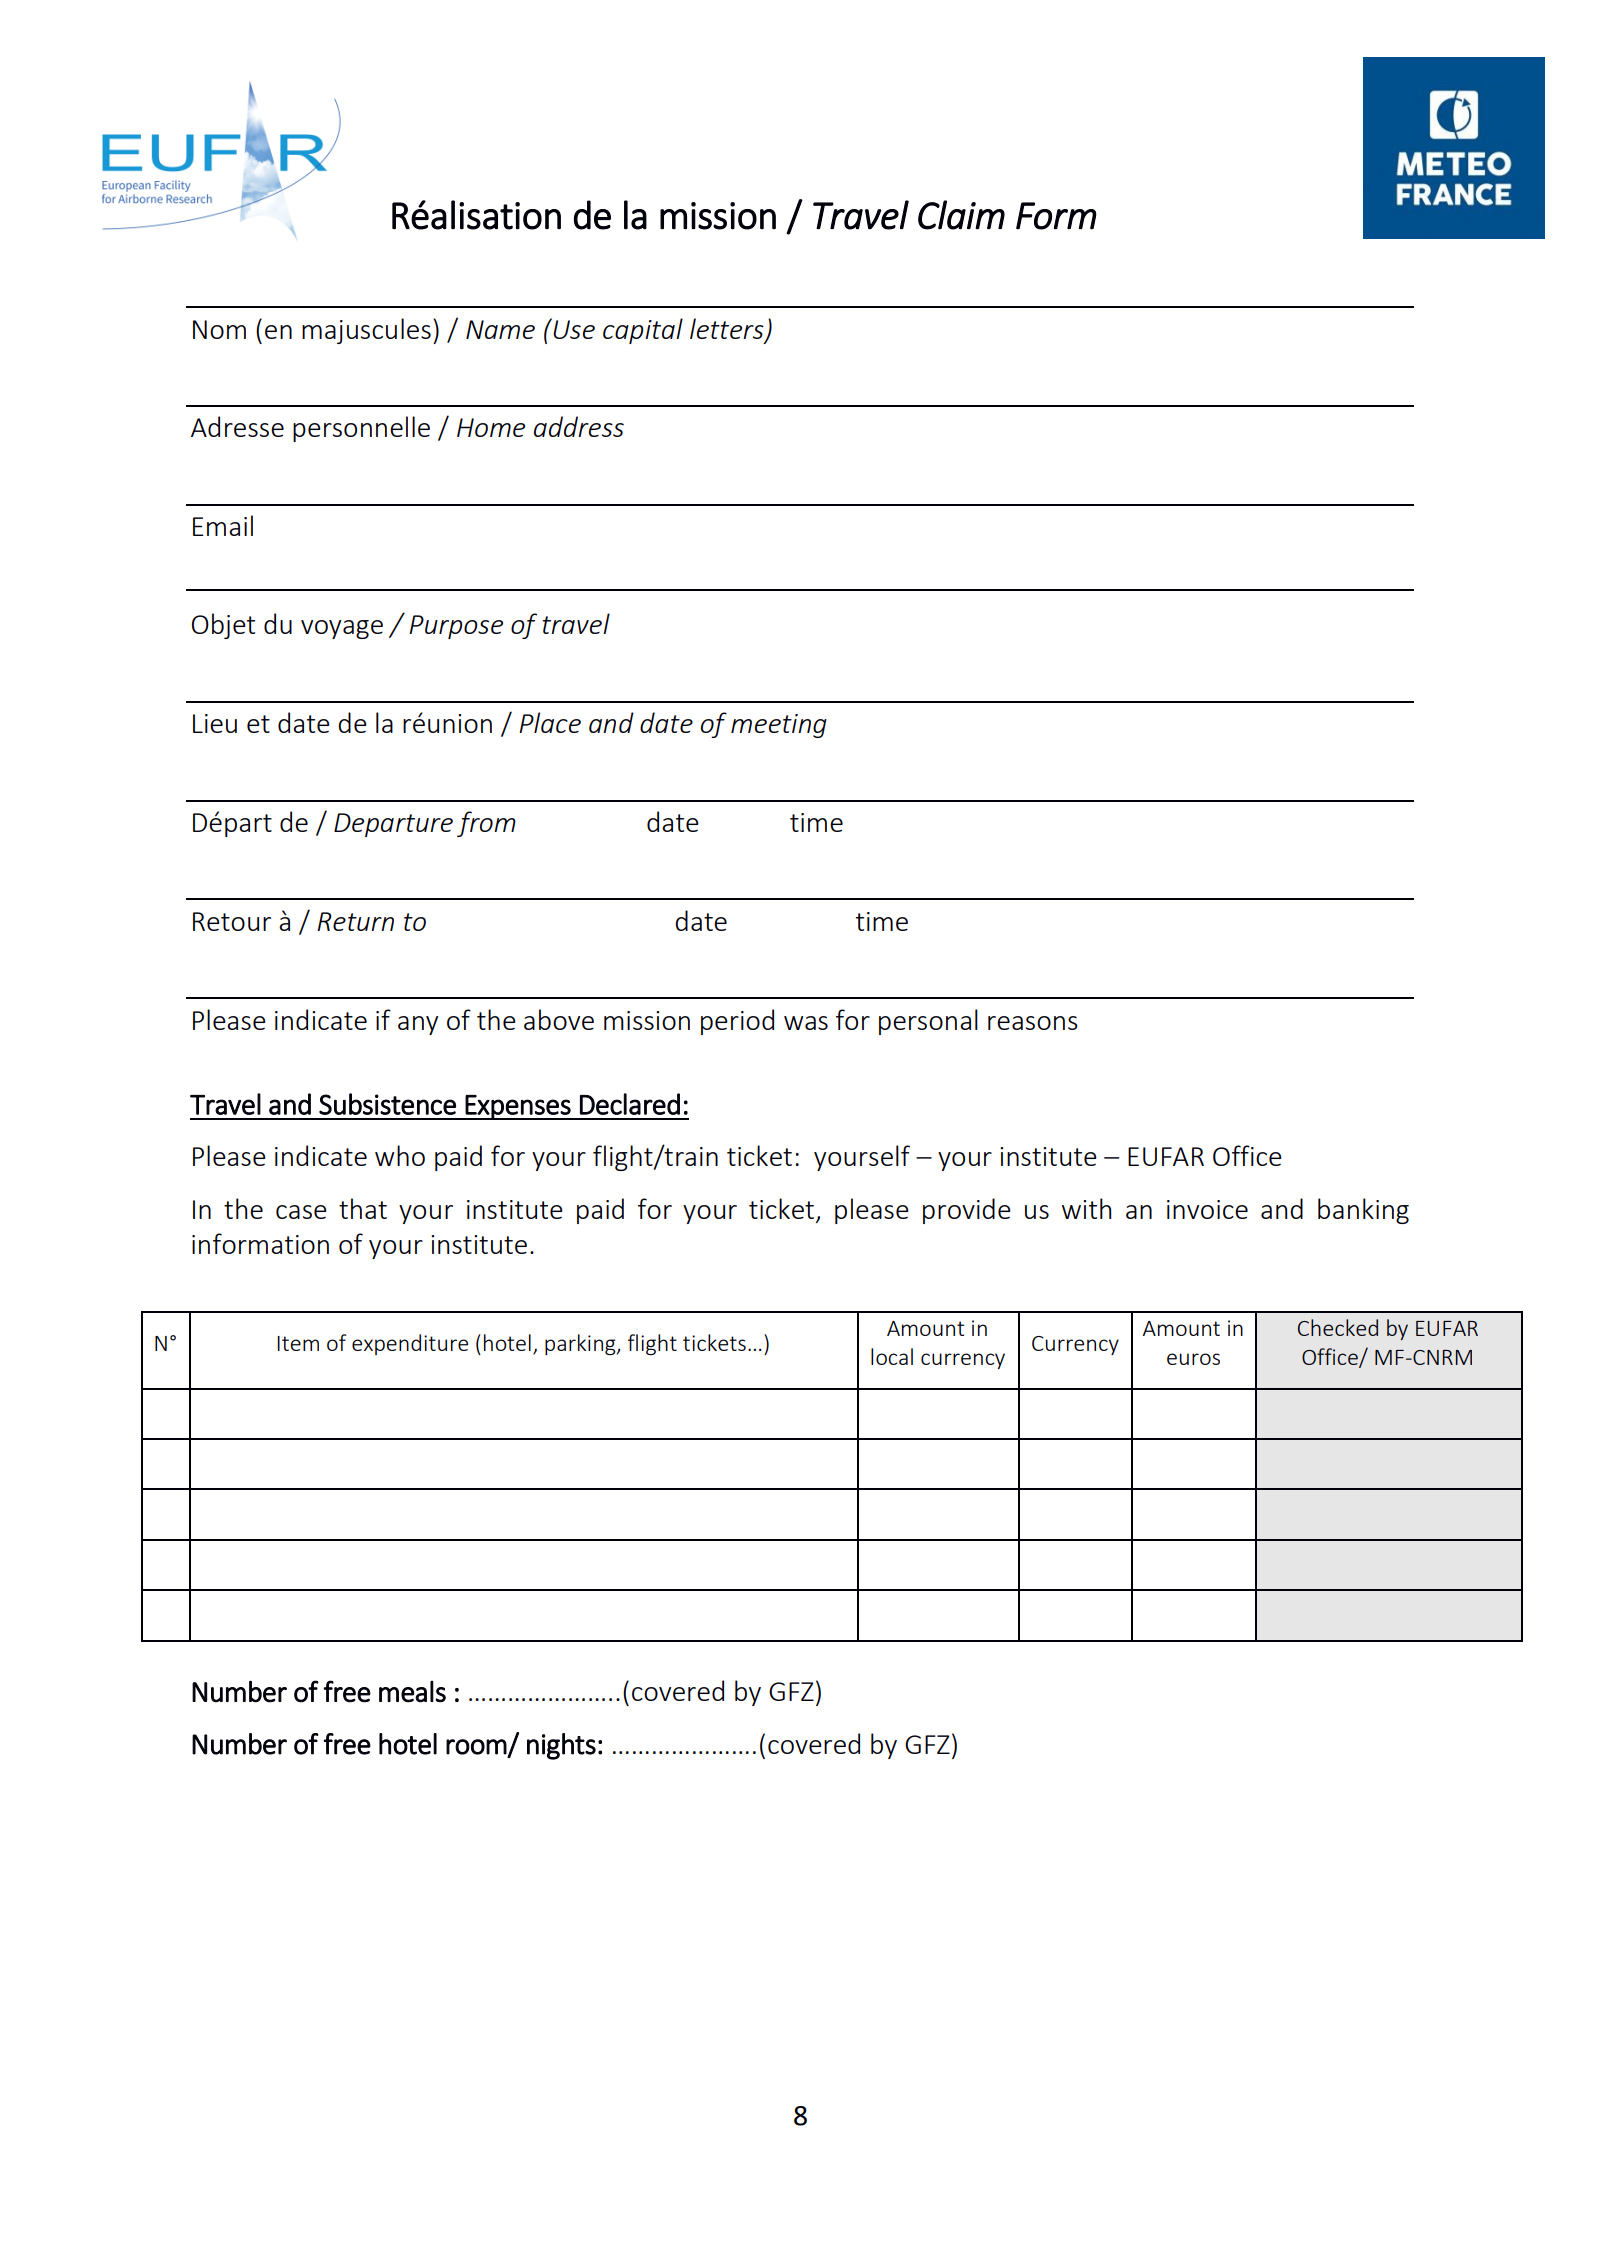 This screenshot has height=2264, width=1601. Describe the element at coordinates (806, 1023) in the screenshot. I see `was` at that location.
